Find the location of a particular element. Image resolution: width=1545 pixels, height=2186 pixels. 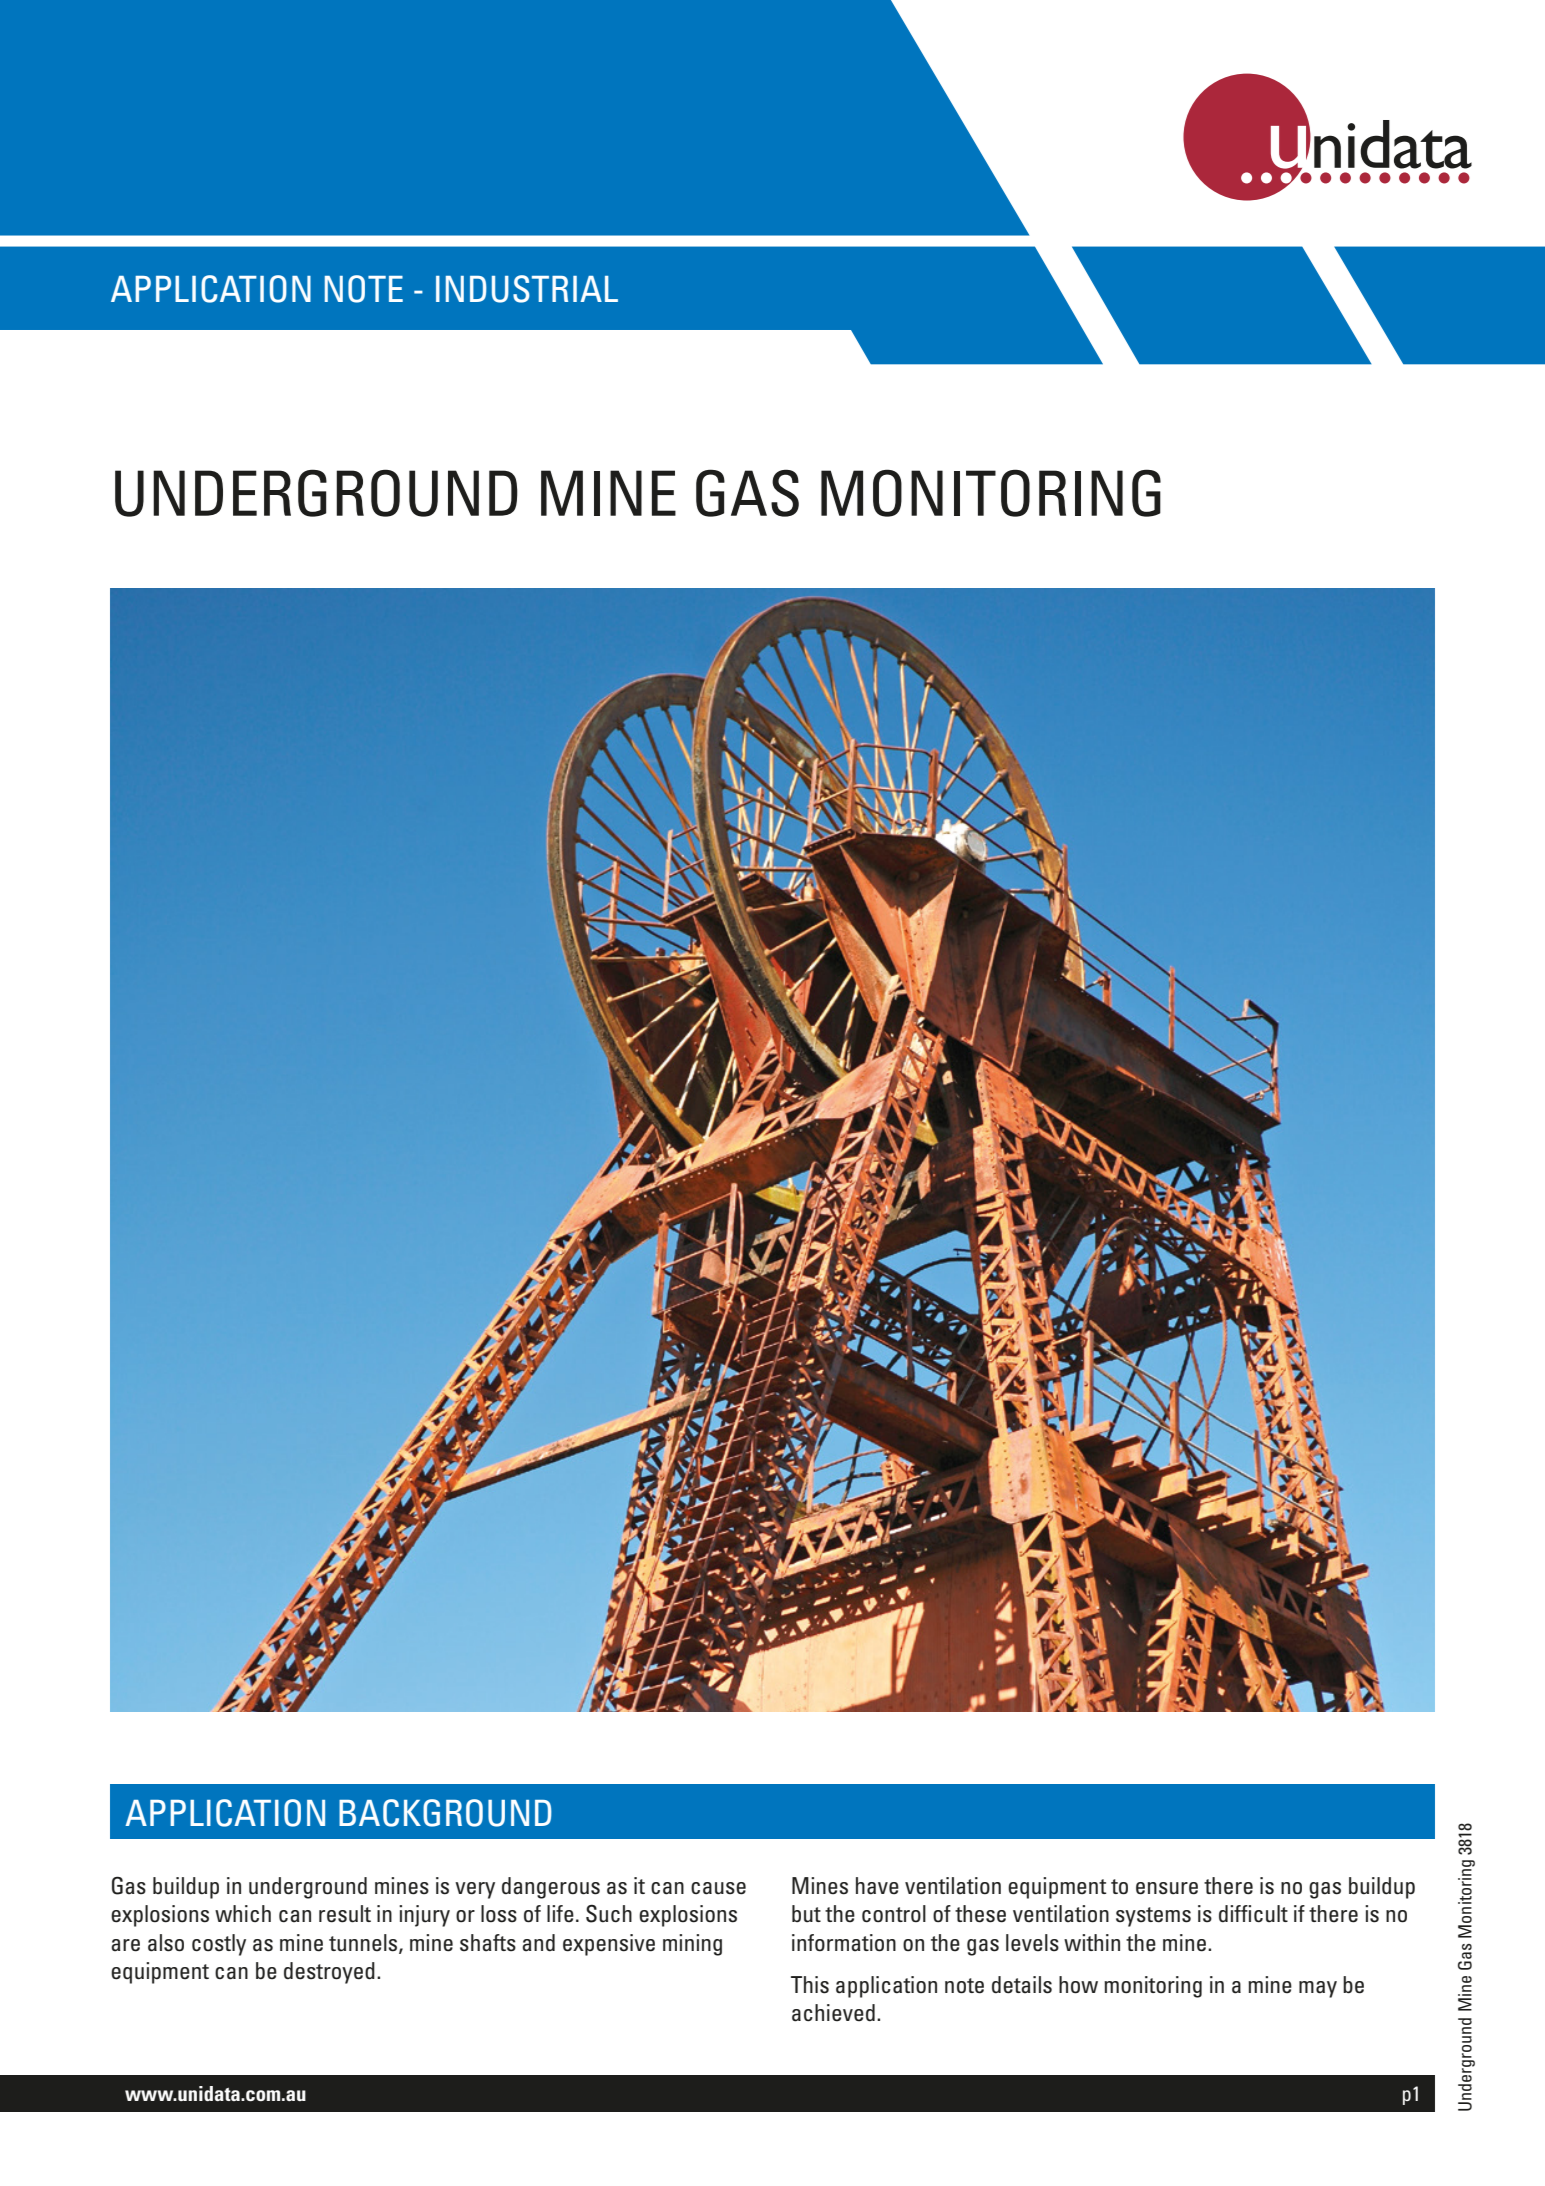

cause is located at coordinates (718, 1888).
